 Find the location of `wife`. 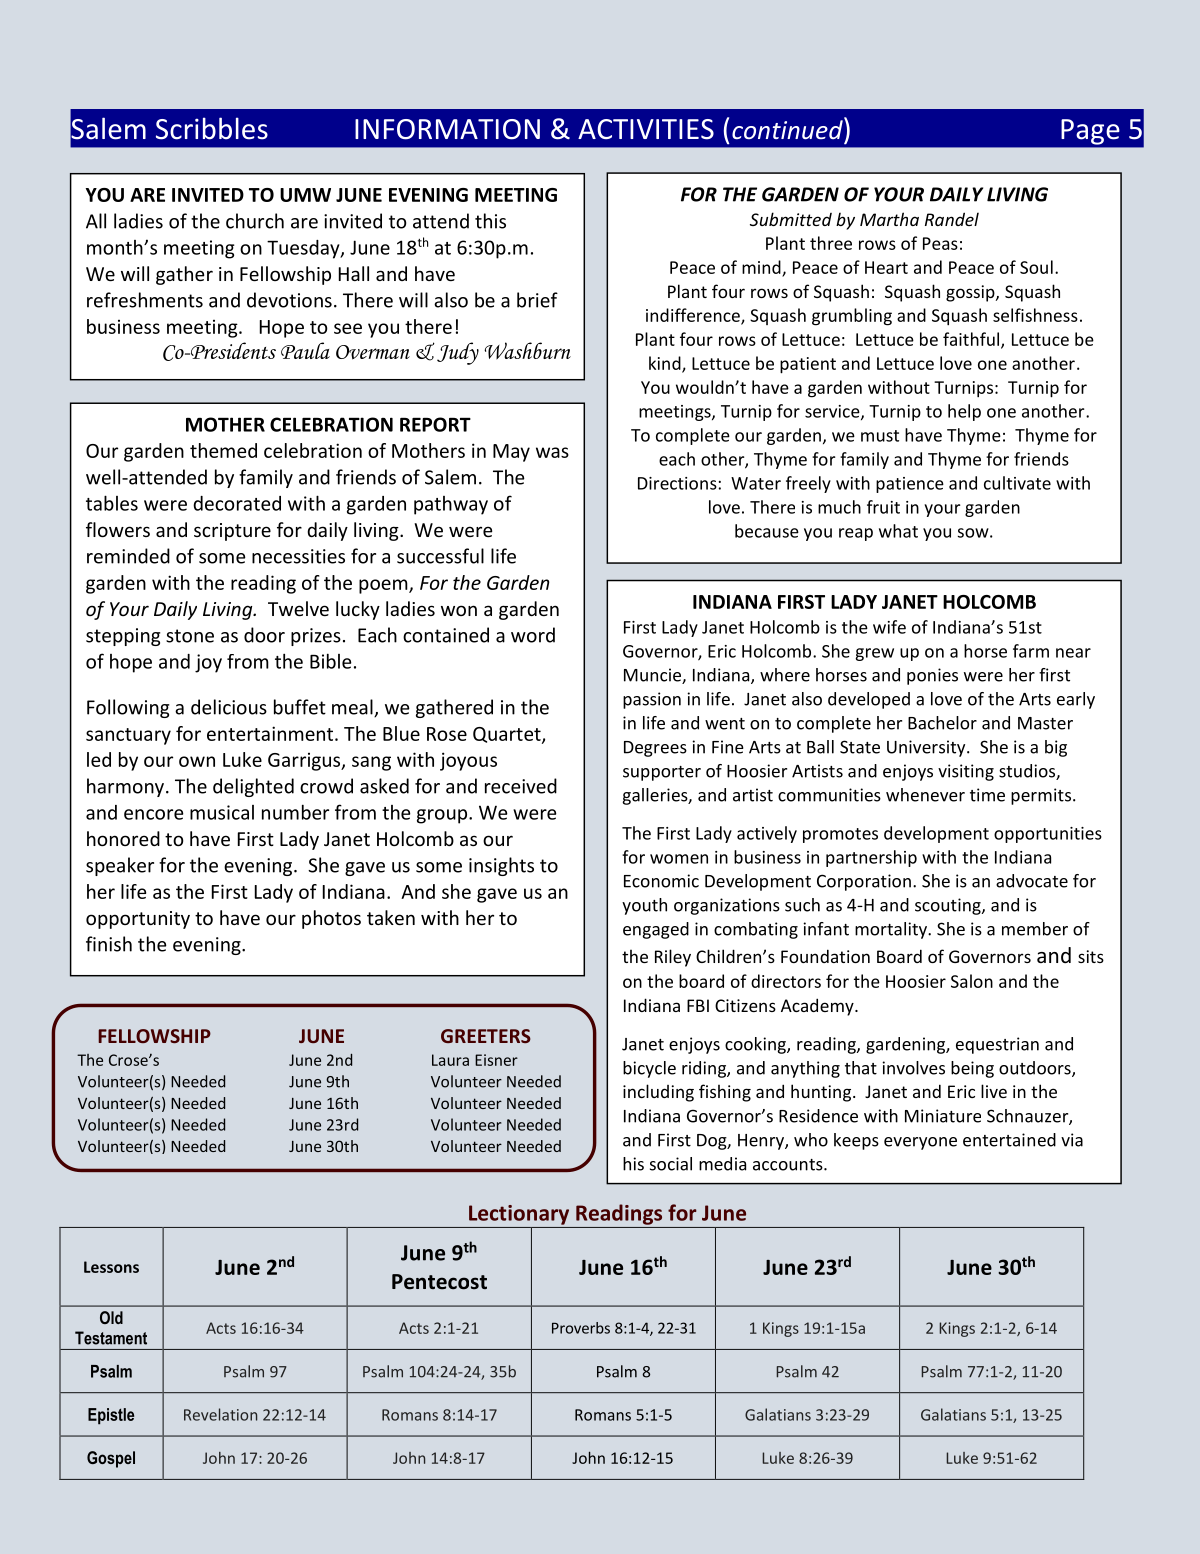

wife is located at coordinates (889, 627).
